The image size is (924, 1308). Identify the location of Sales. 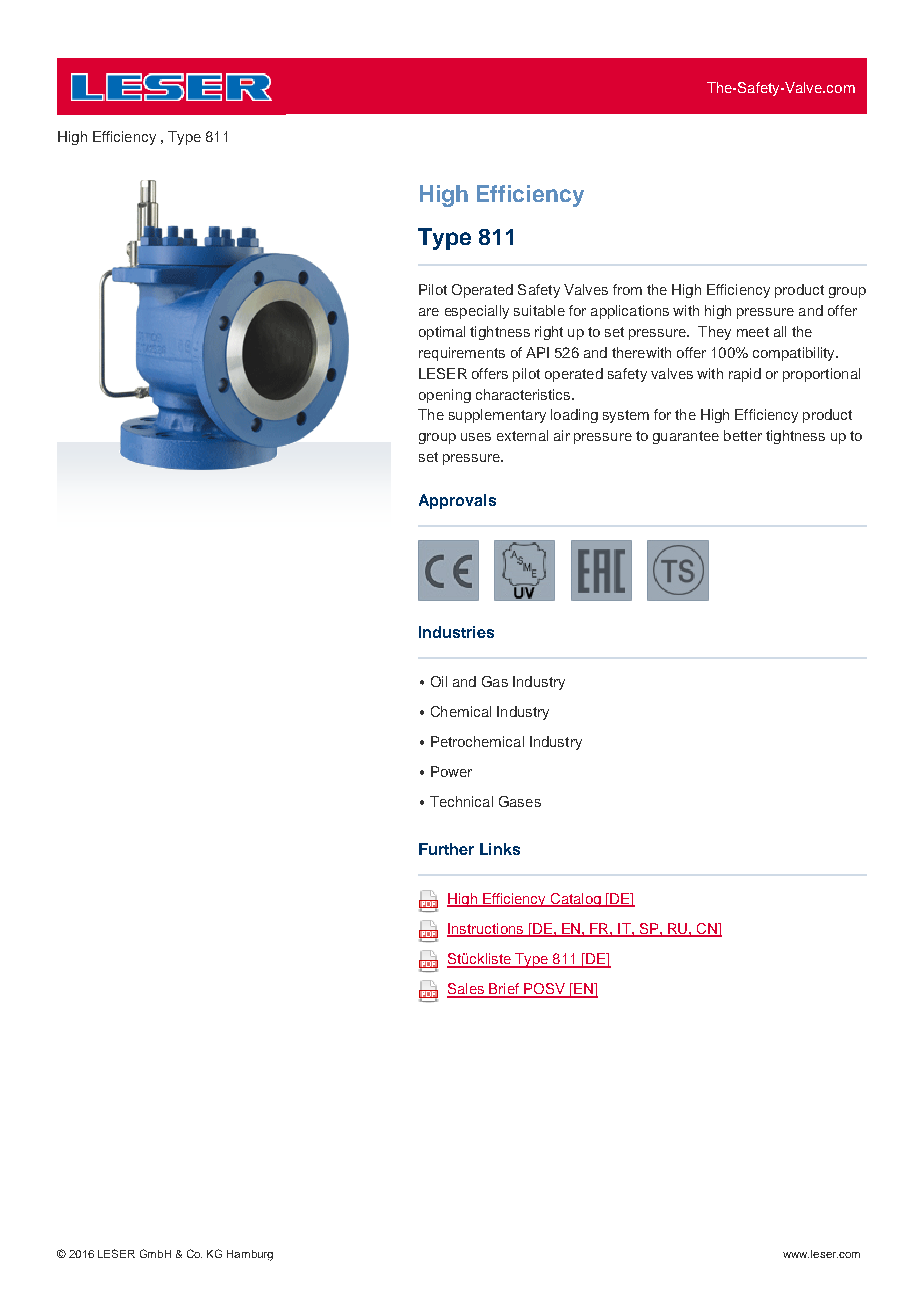
(467, 990).
